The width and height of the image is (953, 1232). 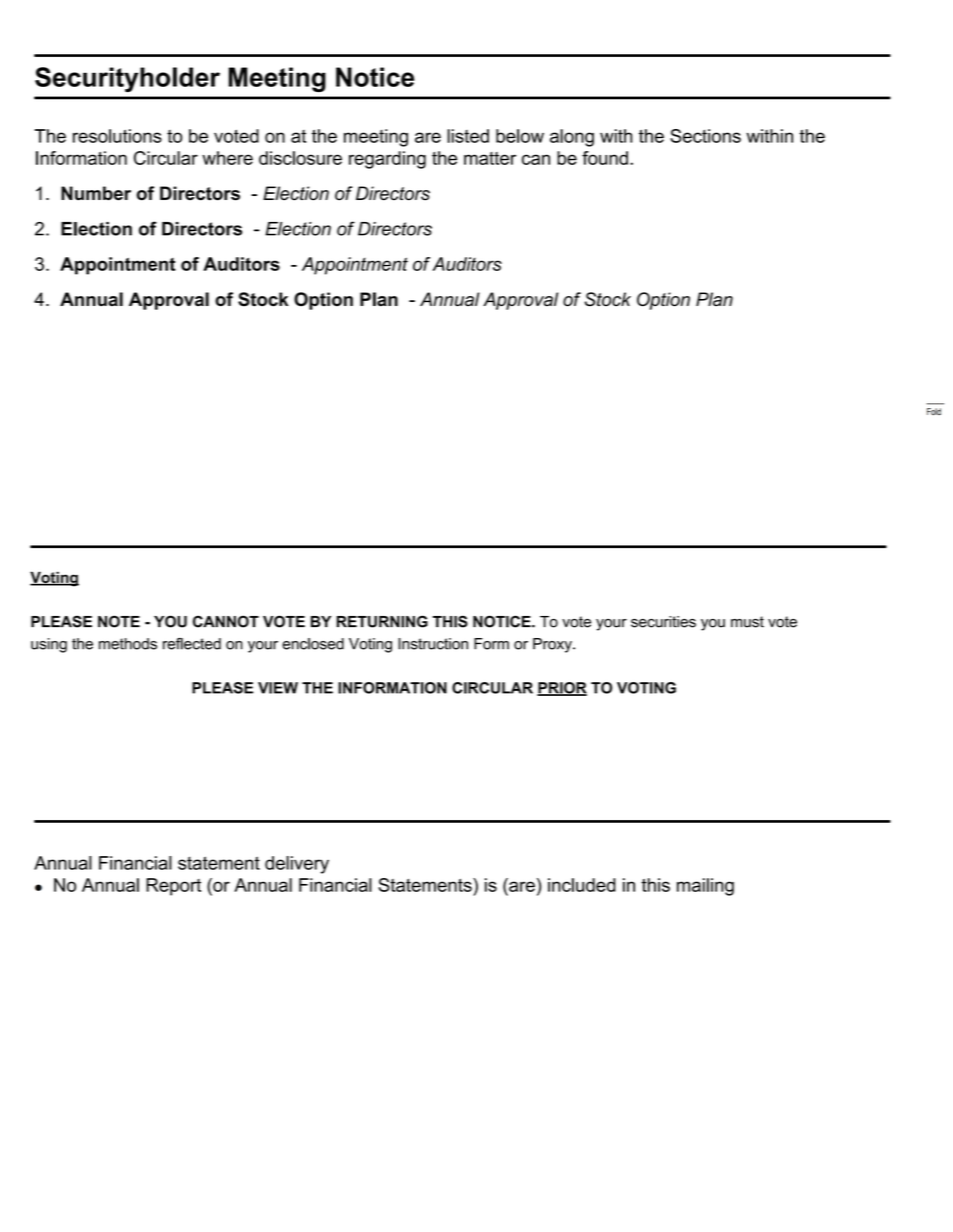 I want to click on resolutions, so click(x=117, y=136).
